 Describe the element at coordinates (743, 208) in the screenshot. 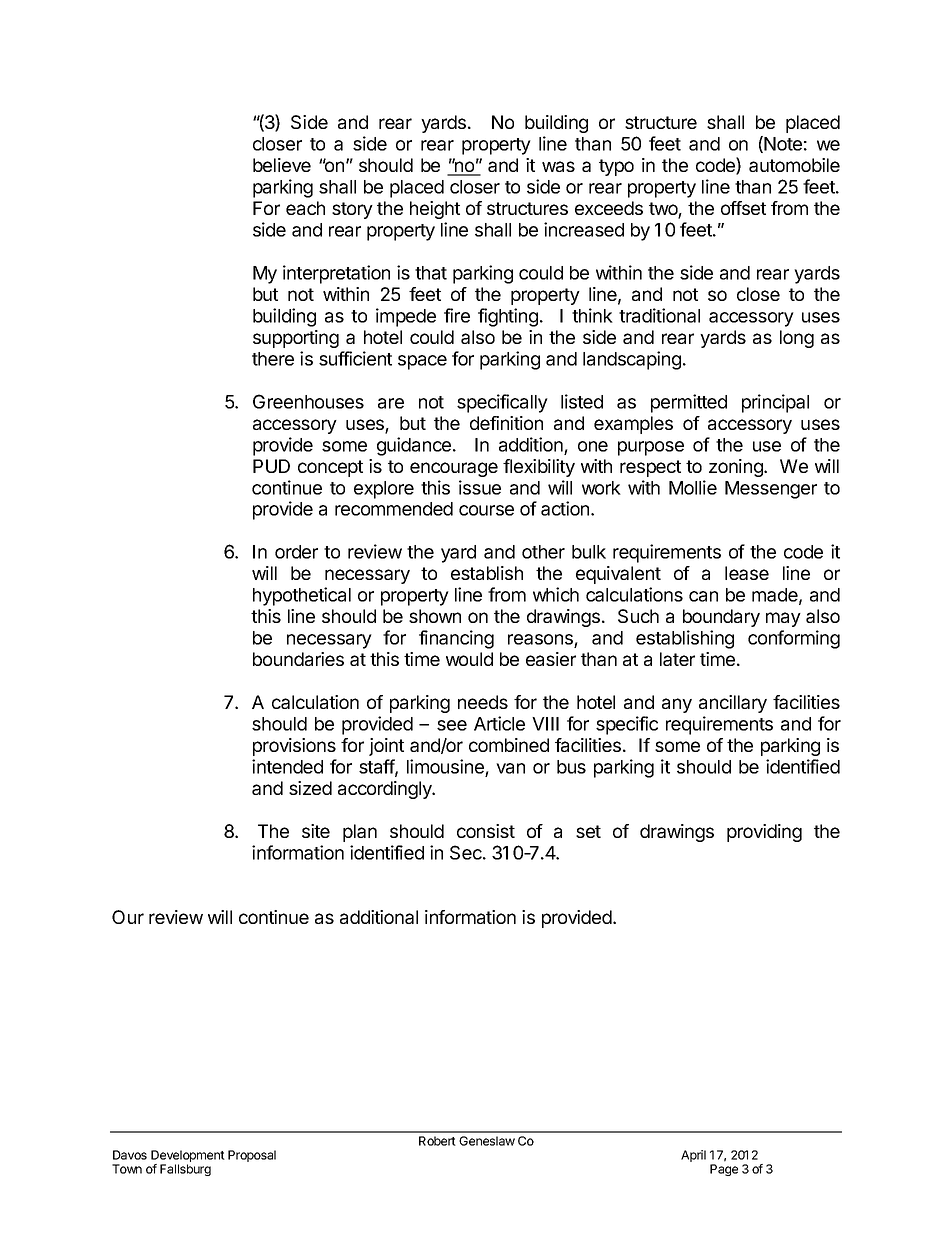

I see `offset` at that location.
